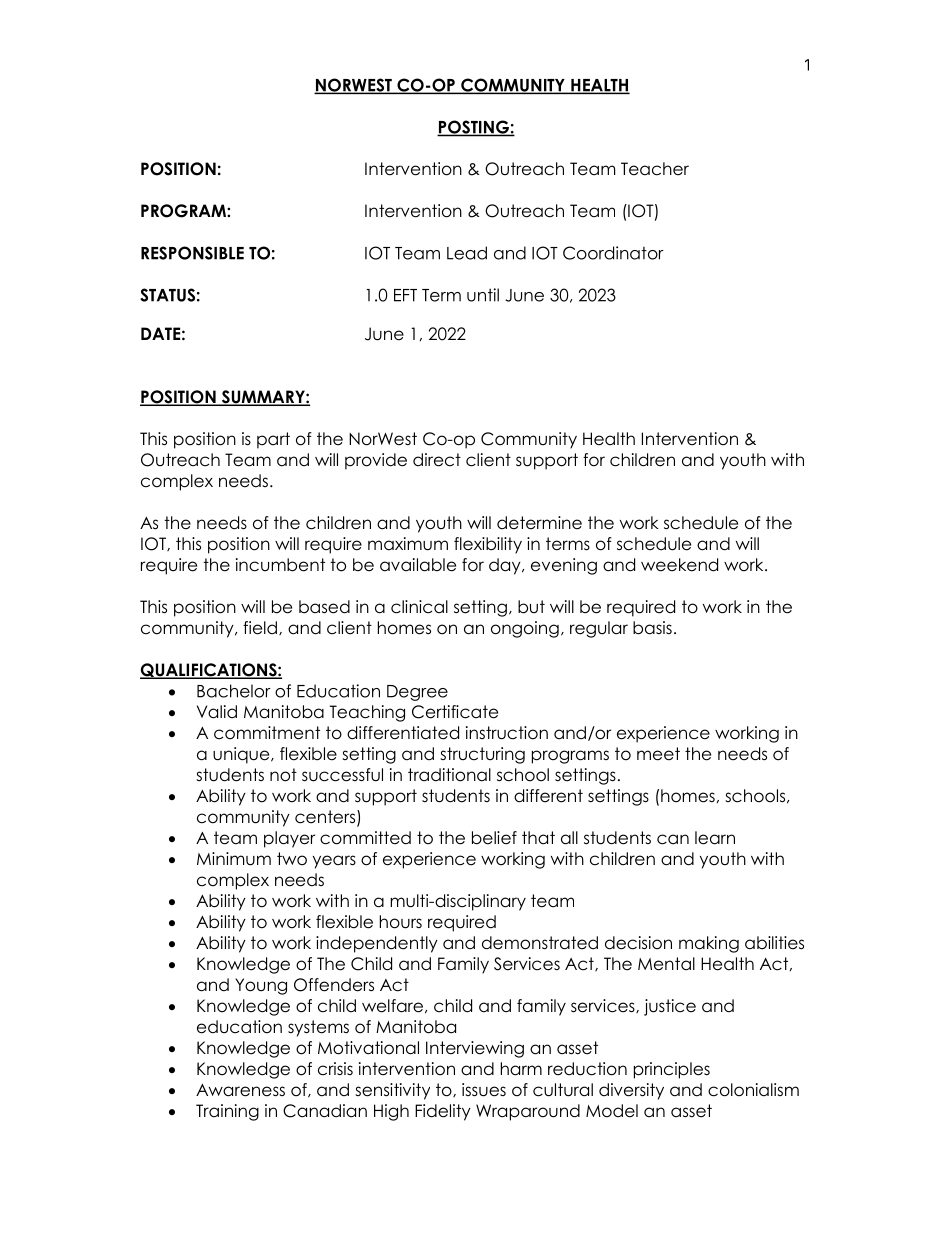 The width and height of the screenshot is (952, 1233). I want to click on Teacher, so click(655, 169).
